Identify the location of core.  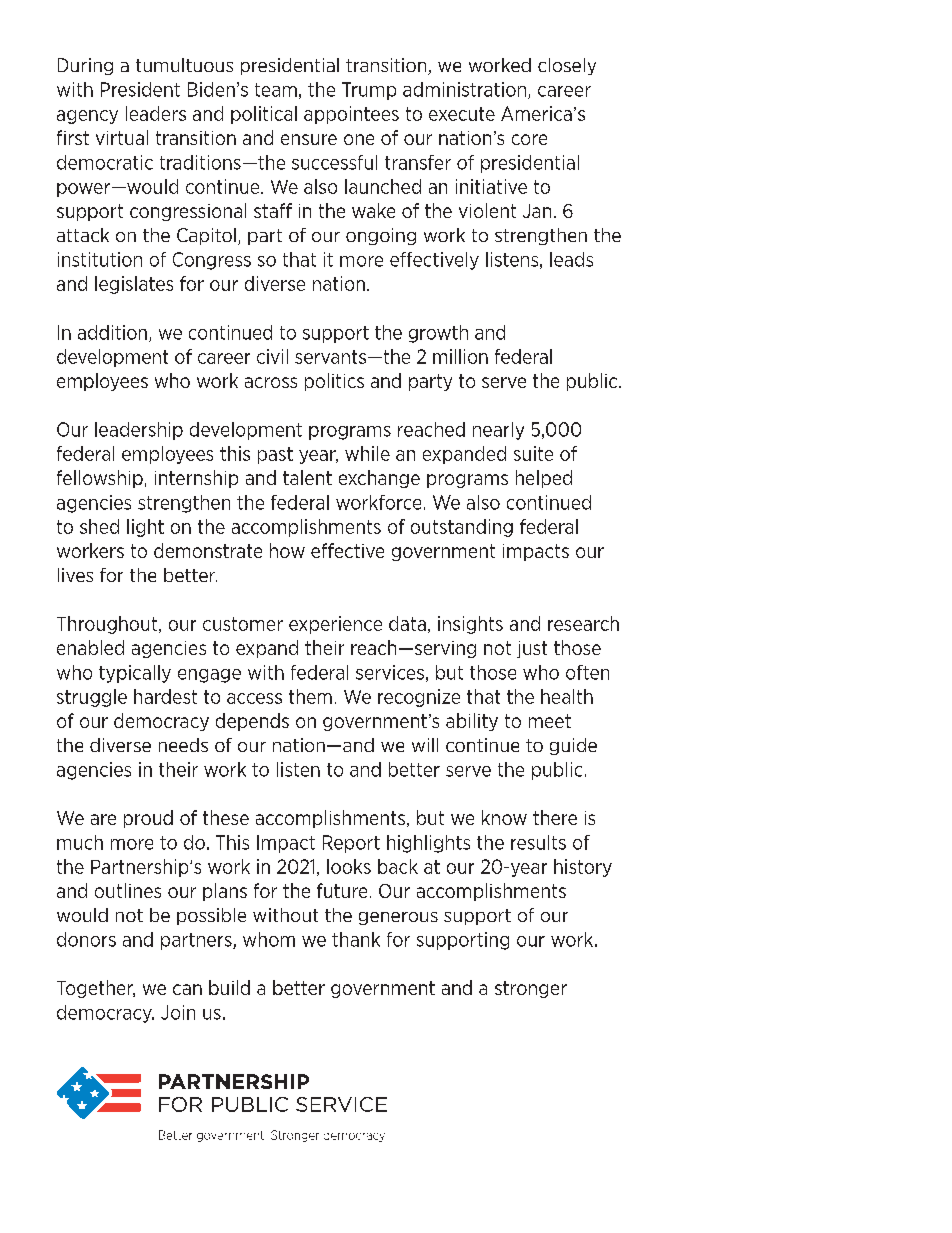
(529, 139).
